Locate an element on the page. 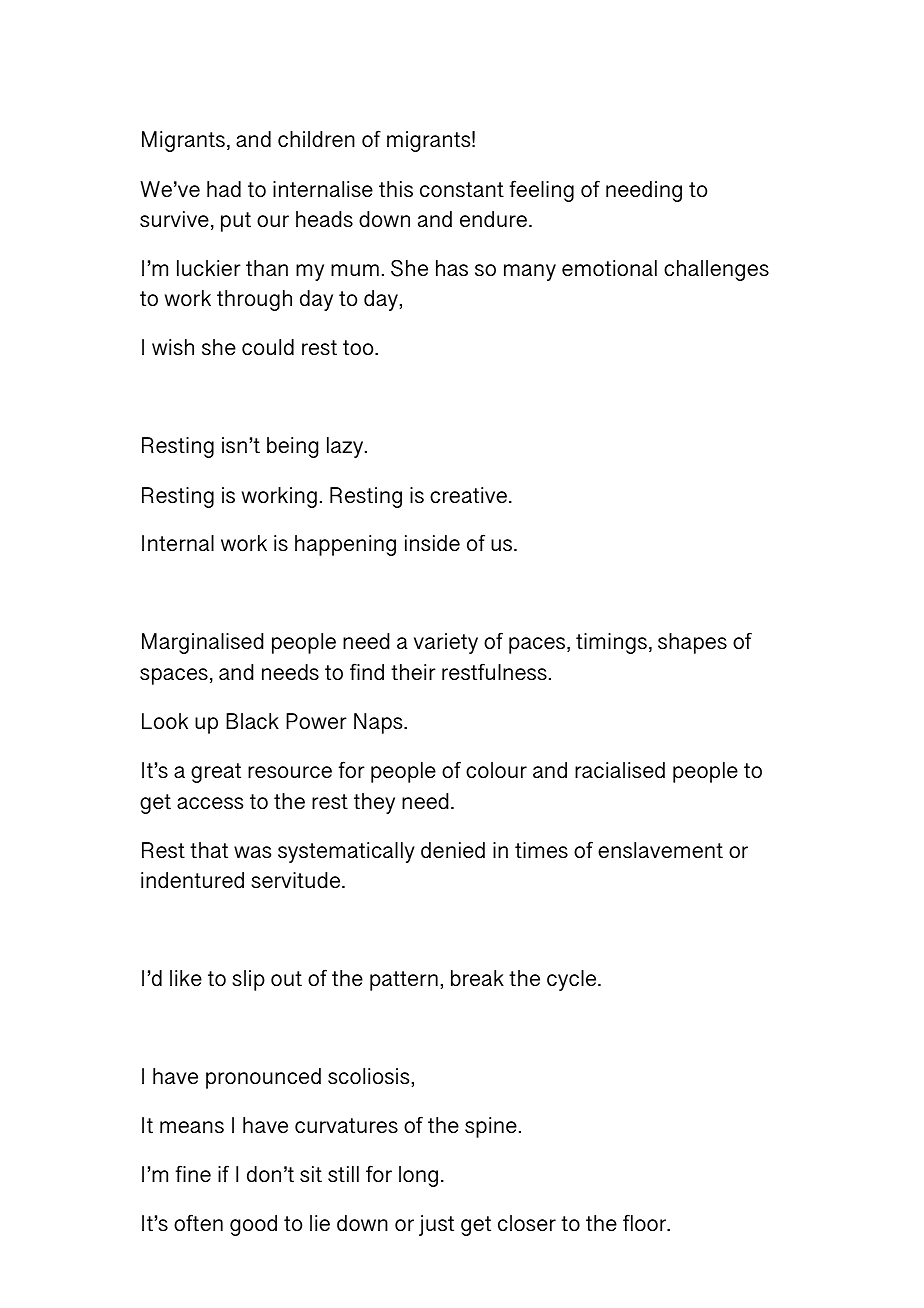 The height and width of the page is (1308, 924). Black is located at coordinates (252, 721).
